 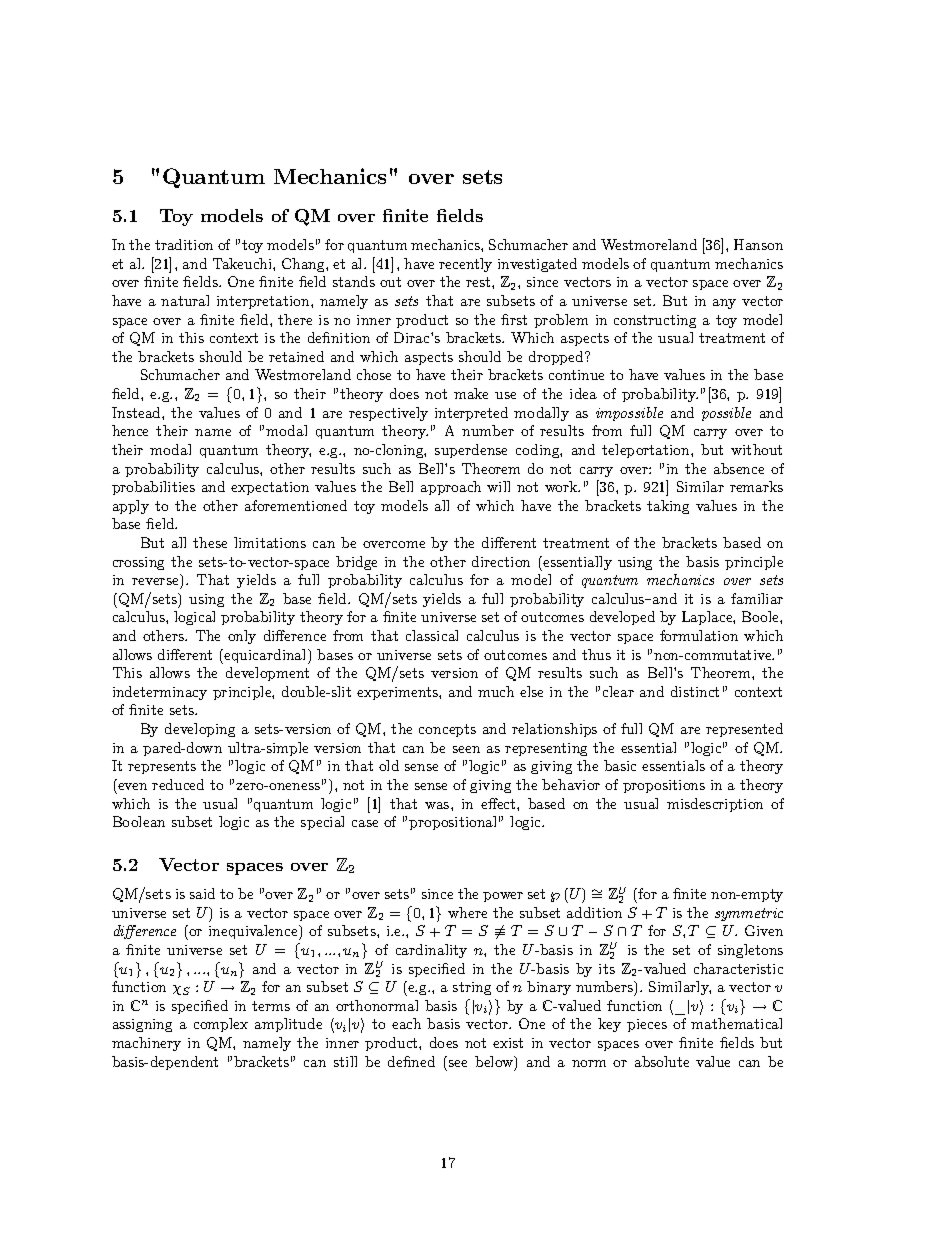 I want to click on probabilities, so click(x=153, y=488).
